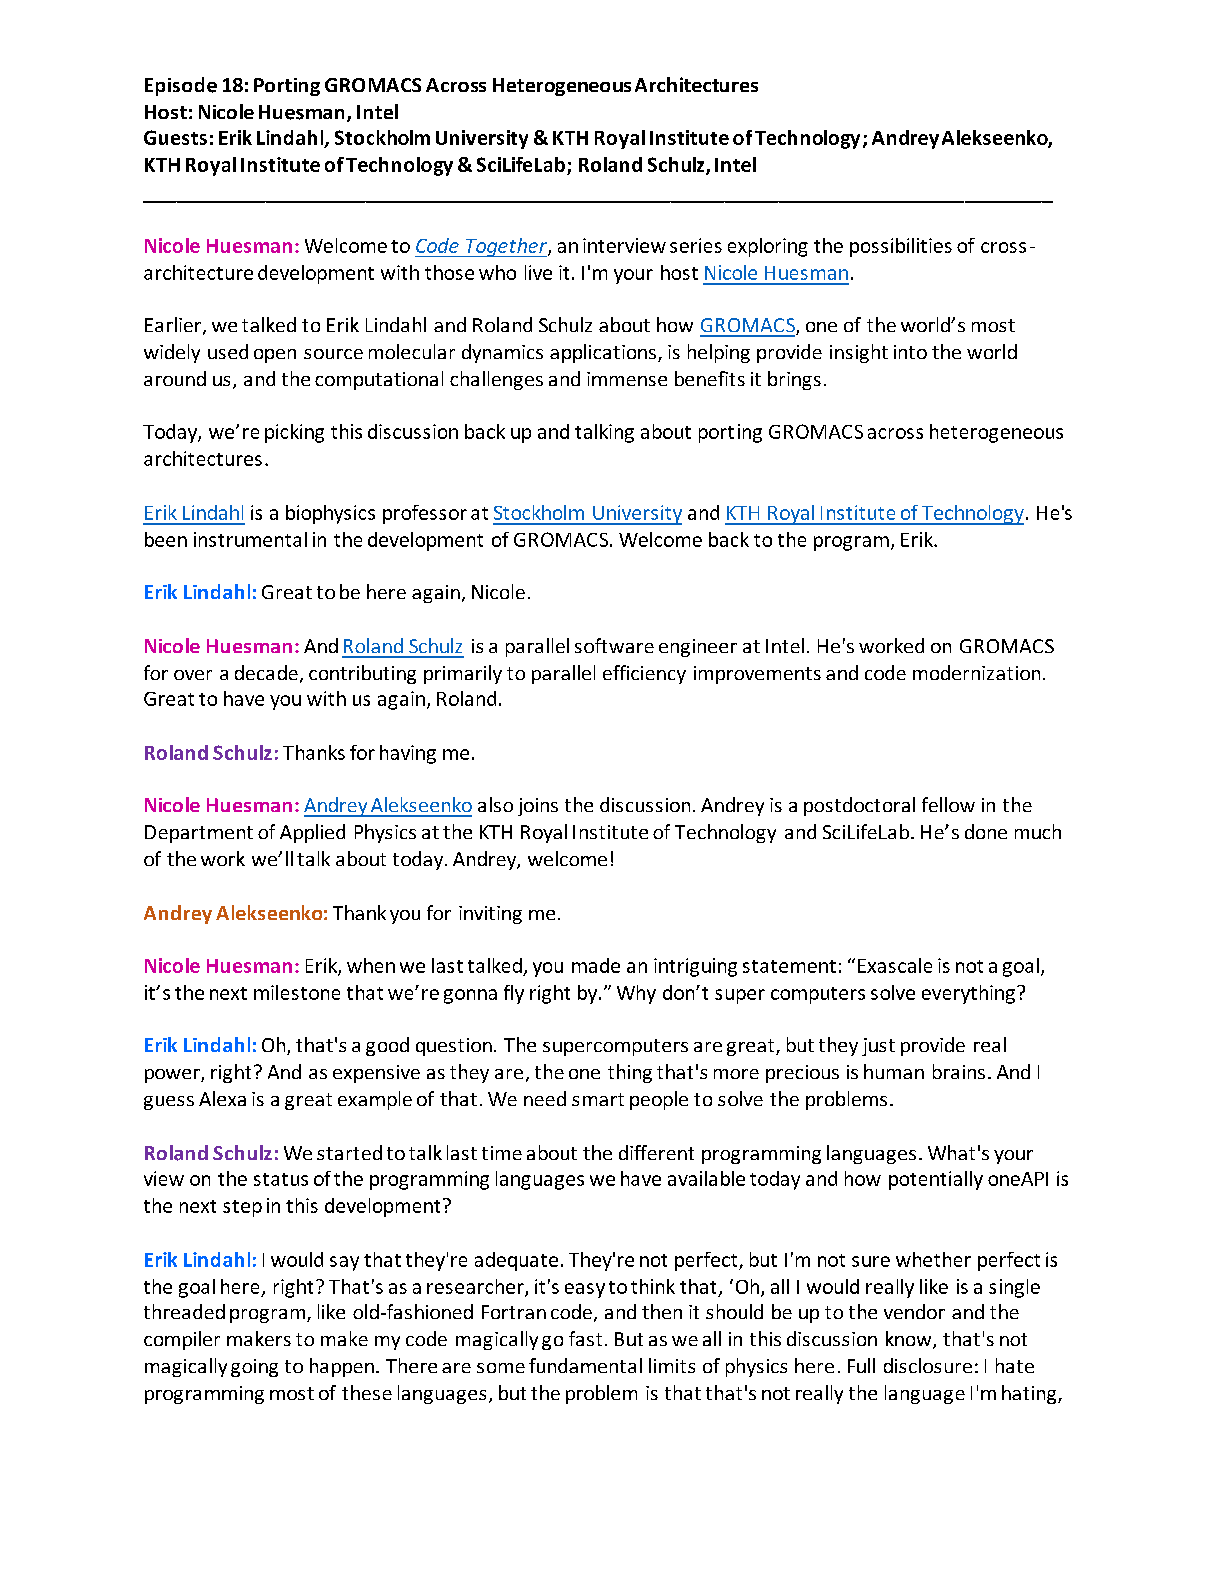 The image size is (1215, 1572). I want to click on possibilities, so click(901, 247).
